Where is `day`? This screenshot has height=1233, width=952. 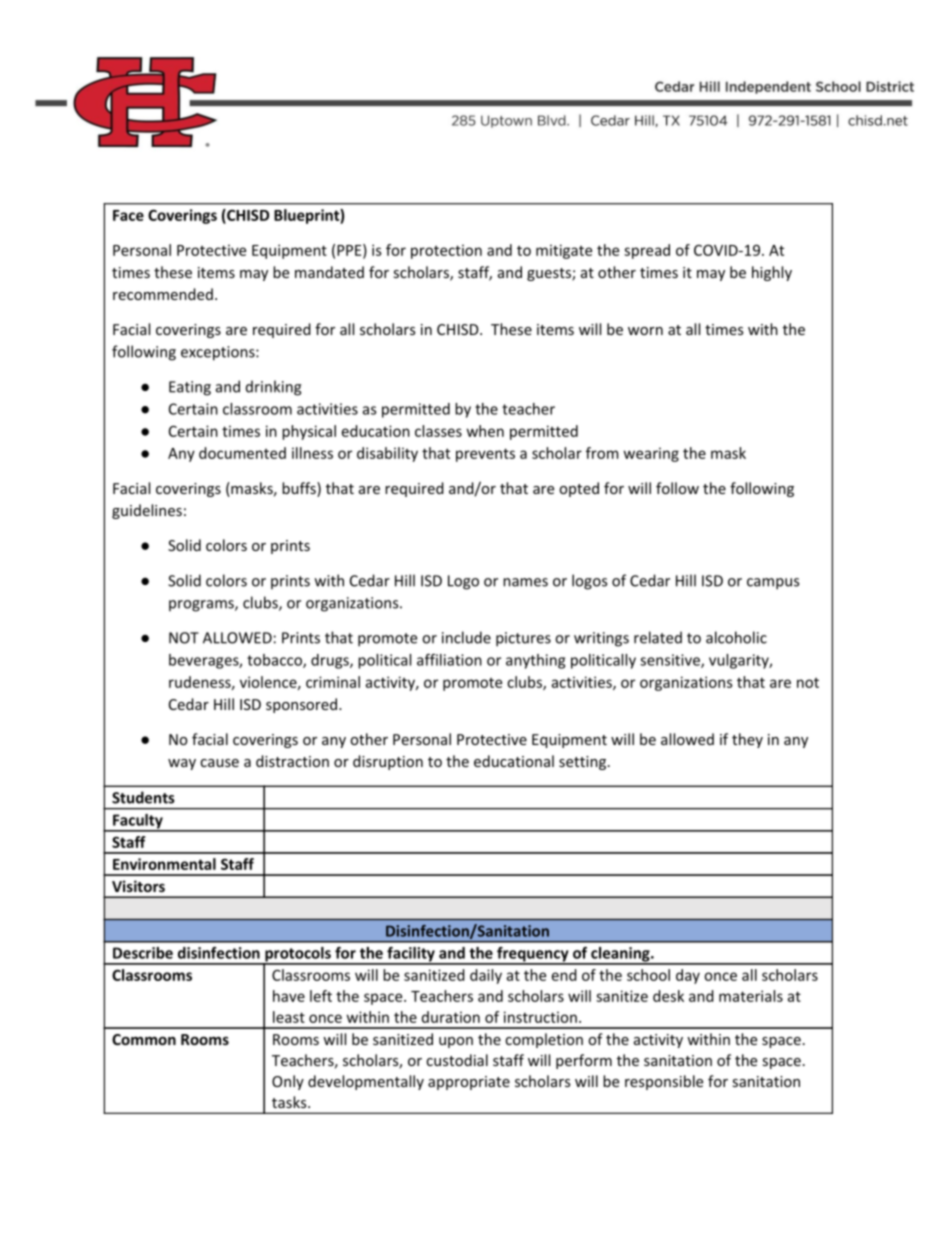
day is located at coordinates (688, 976).
